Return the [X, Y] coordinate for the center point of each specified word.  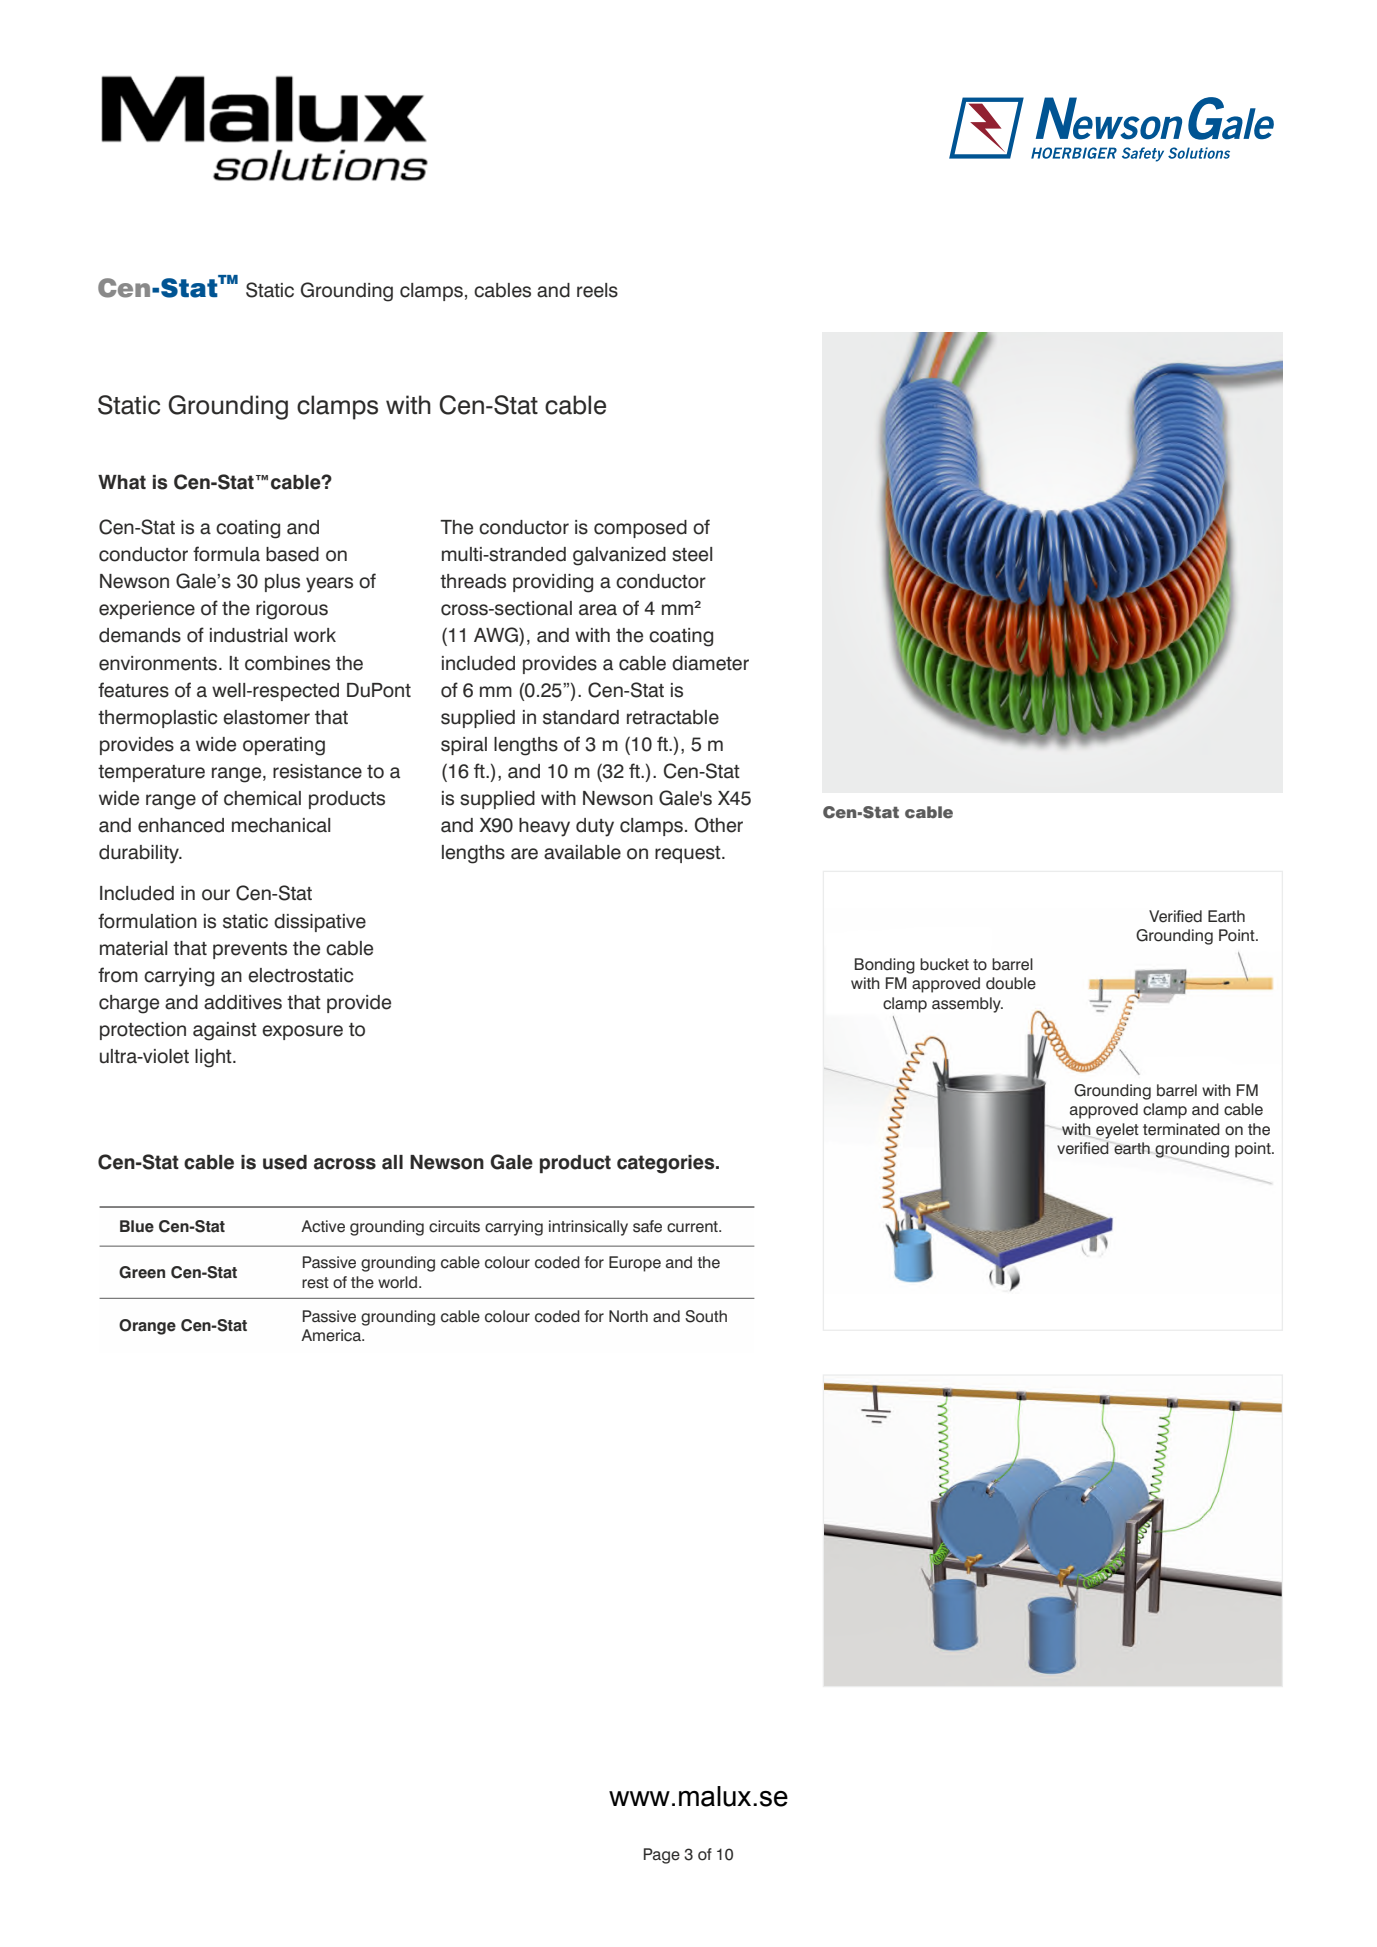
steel [692, 554]
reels [597, 290]
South [706, 1316]
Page [662, 1856]
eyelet [1117, 1131]
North [628, 1316]
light [214, 1058]
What [122, 482]
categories [667, 1164]
